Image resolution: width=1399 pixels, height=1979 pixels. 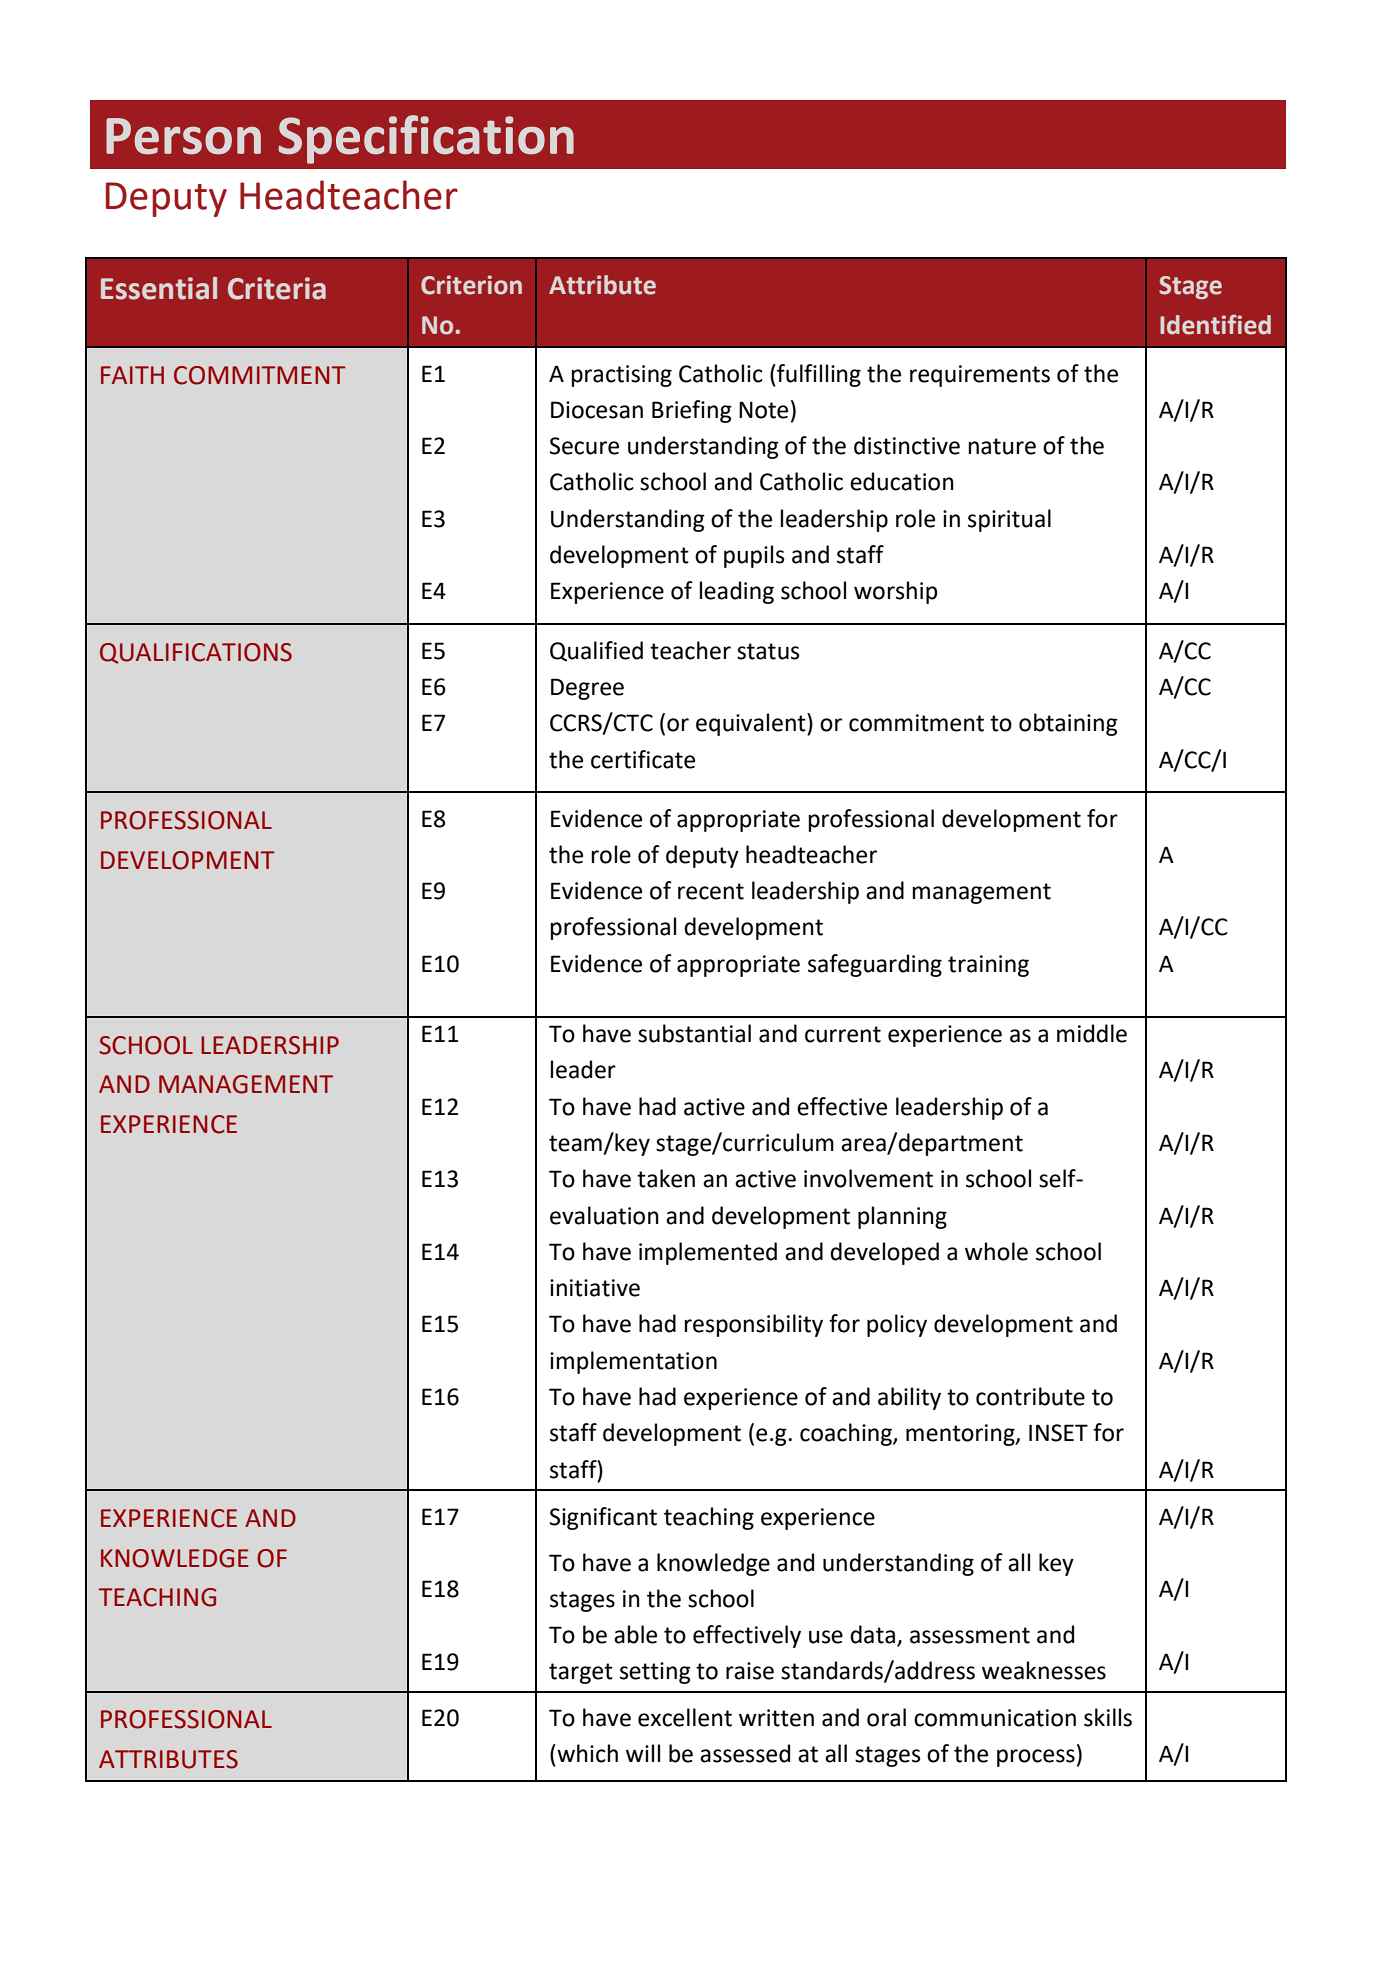 What do you see at coordinates (643, 759) in the image?
I see `certificate` at bounding box center [643, 759].
